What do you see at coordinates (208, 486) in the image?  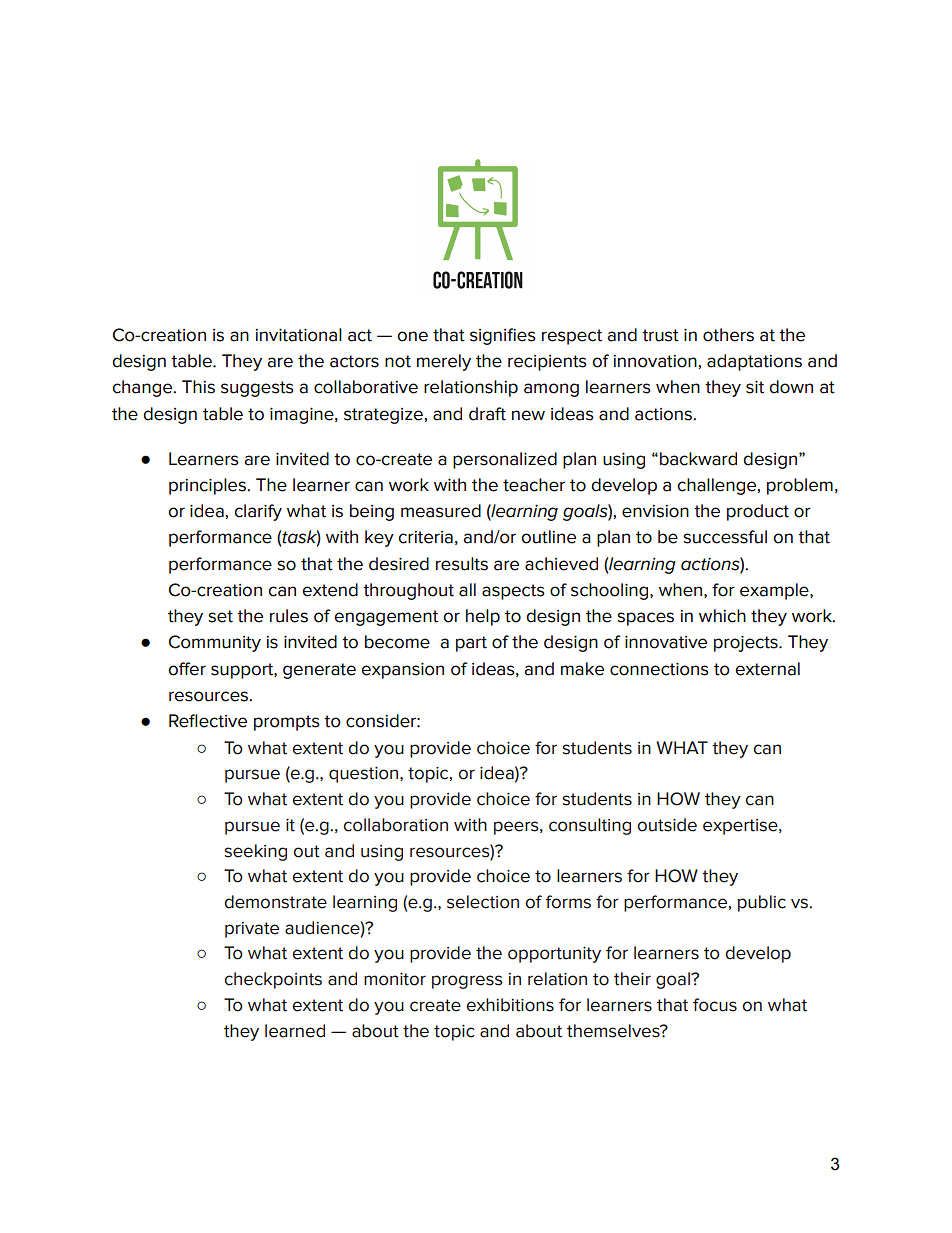 I see `principles` at bounding box center [208, 486].
